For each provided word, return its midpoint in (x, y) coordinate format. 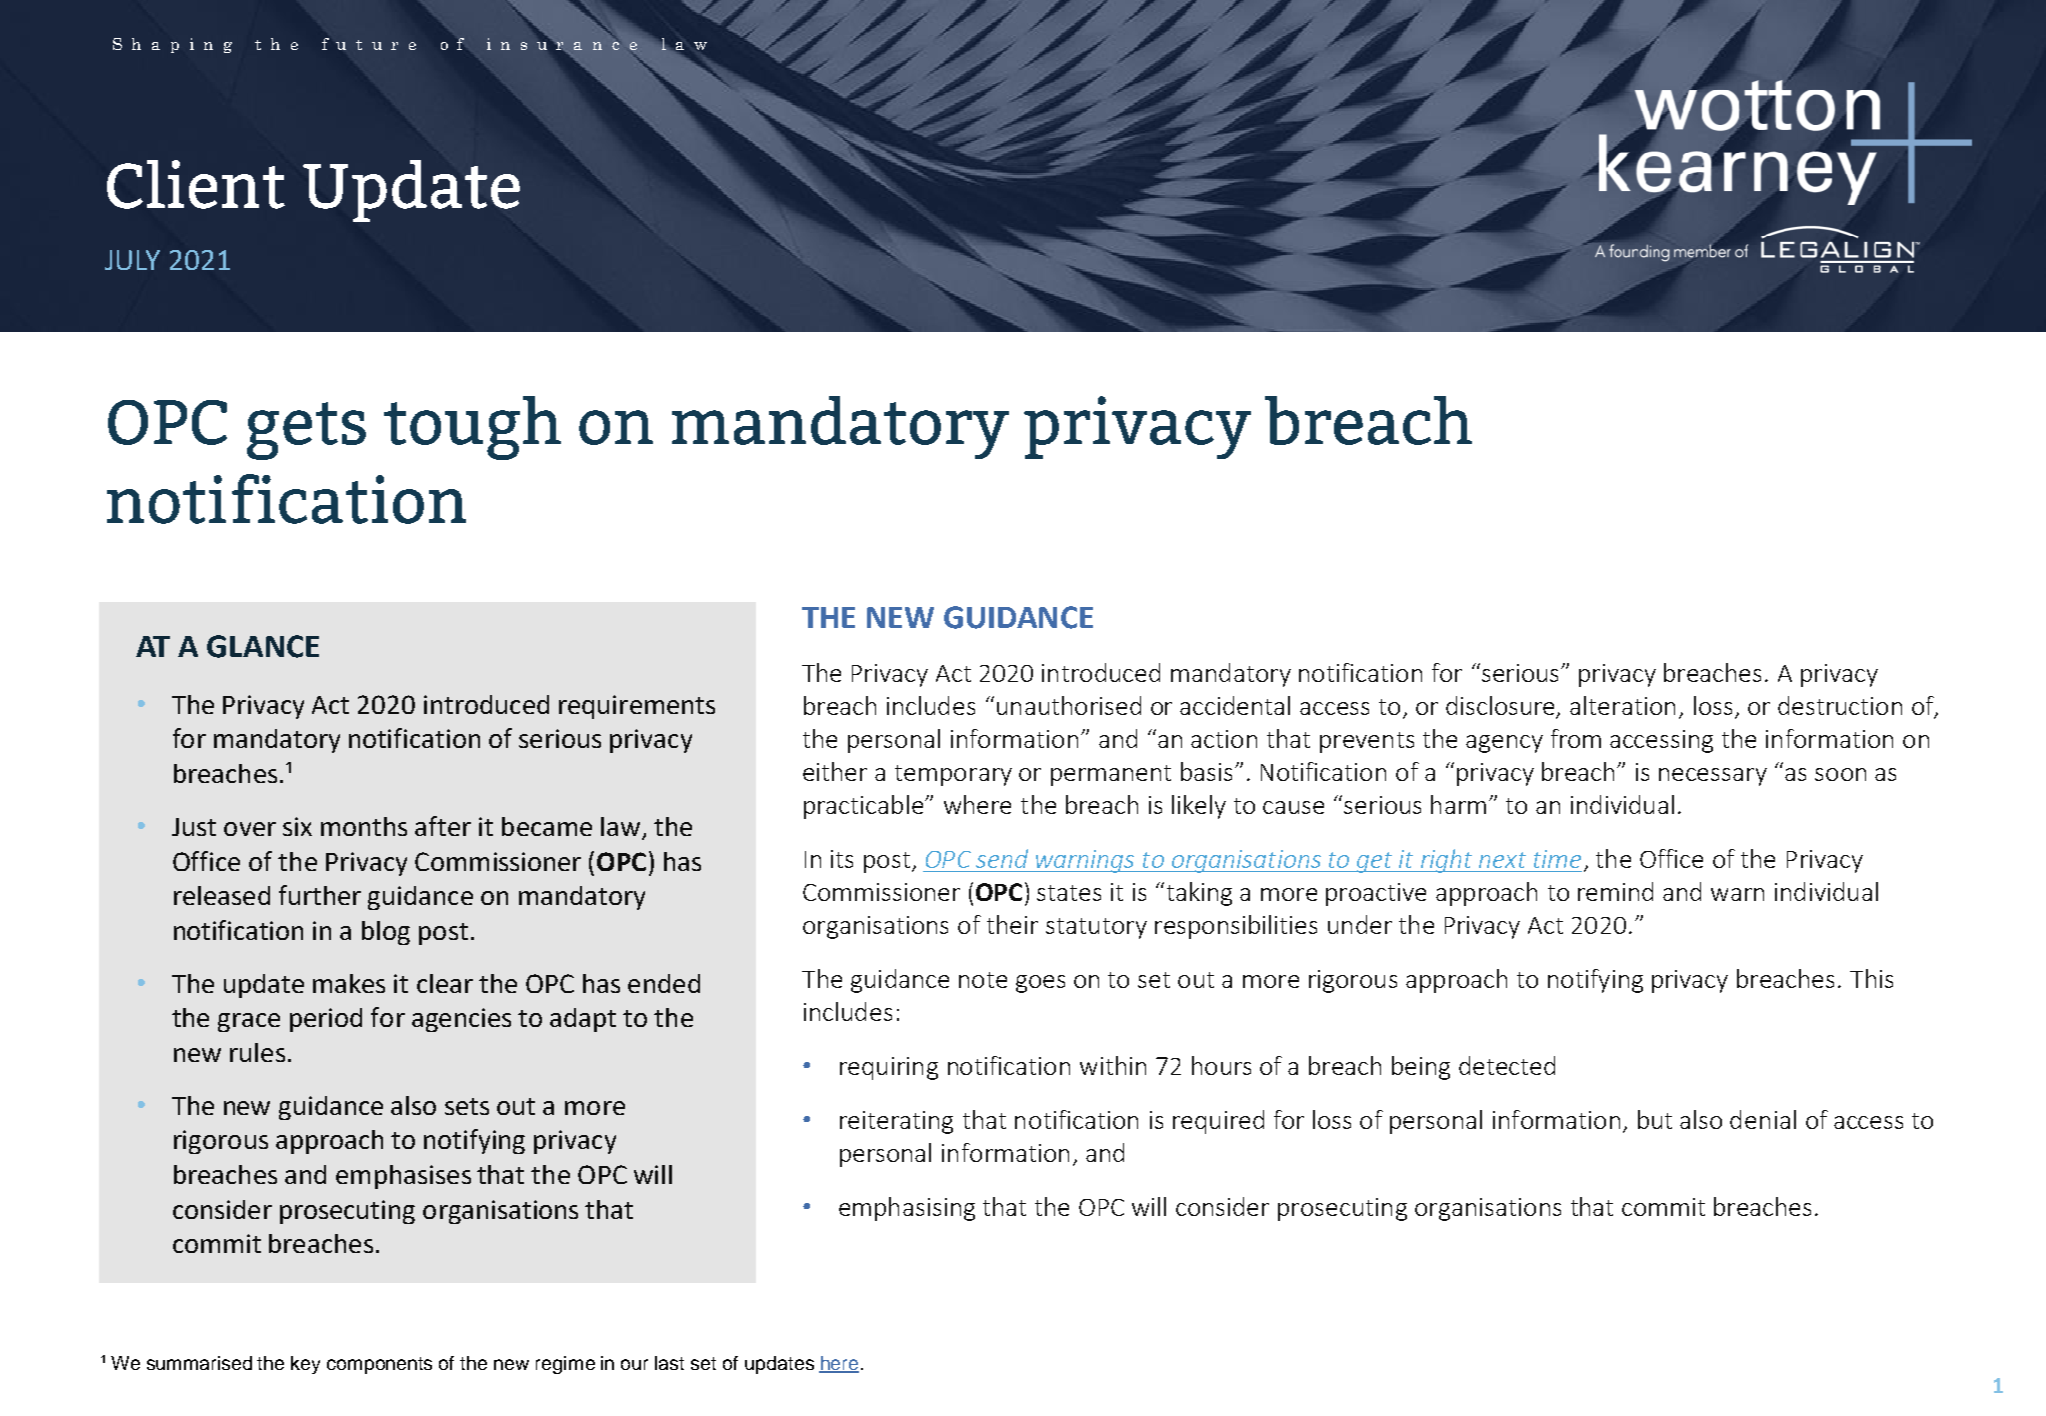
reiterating (896, 1122)
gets (306, 431)
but (1655, 1119)
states (1069, 893)
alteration (1622, 705)
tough (472, 428)
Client (196, 184)
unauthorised (1069, 705)
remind (1615, 891)
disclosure (1502, 706)
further (320, 895)
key (305, 1365)
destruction (1840, 705)
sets (467, 1106)
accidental (1235, 705)
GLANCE (263, 646)
